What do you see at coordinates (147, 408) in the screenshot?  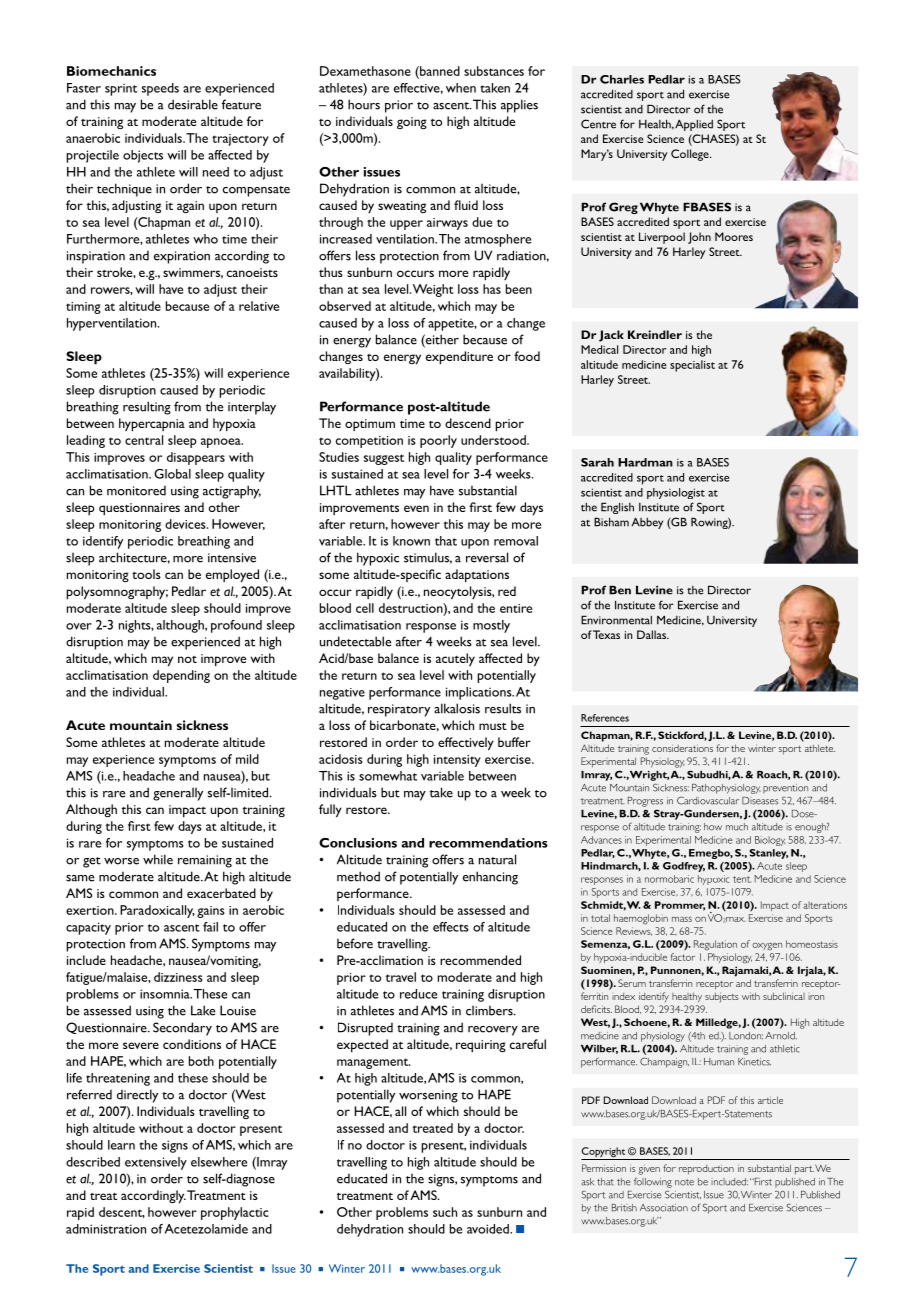 I see `resulting` at bounding box center [147, 408].
